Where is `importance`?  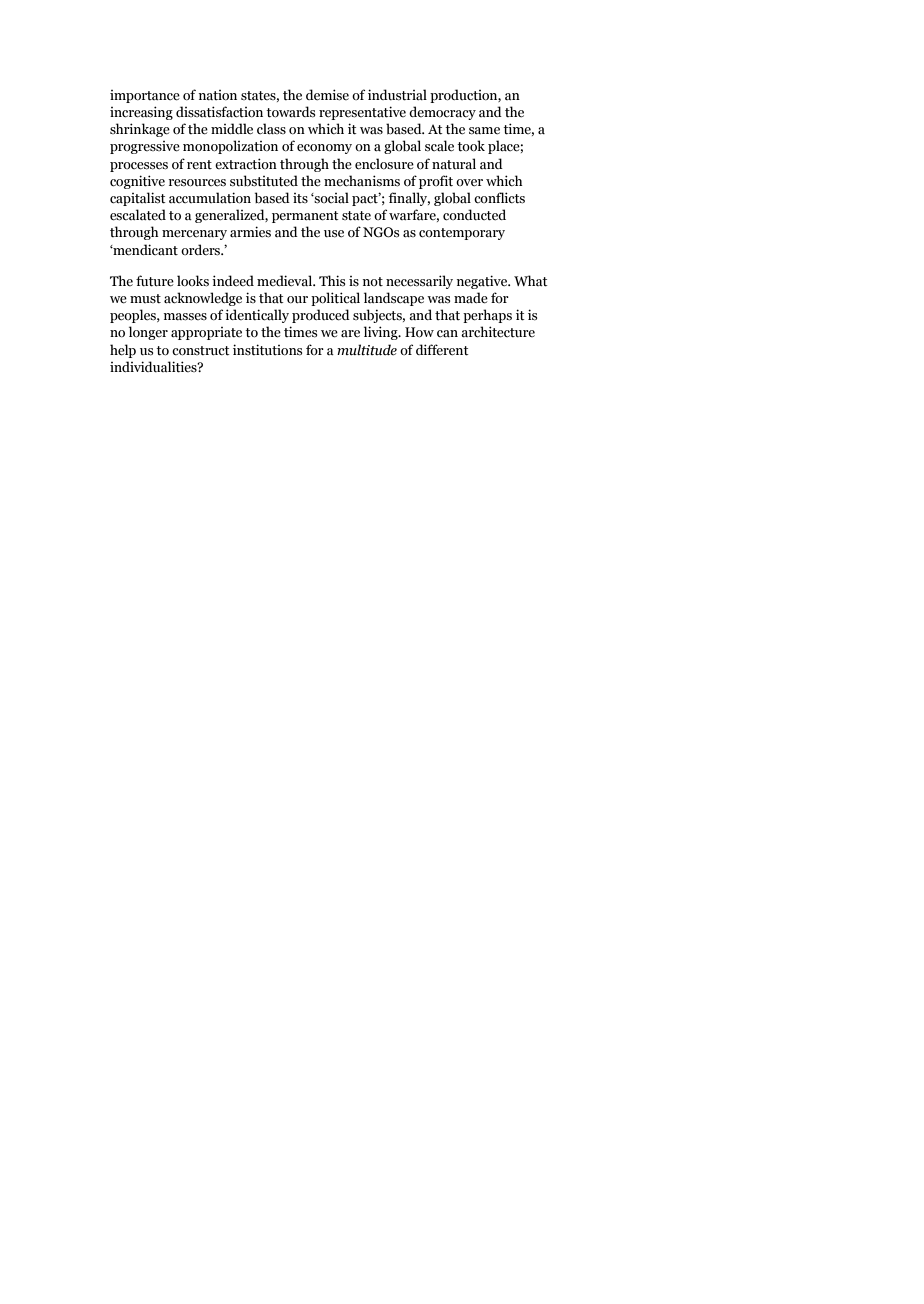 importance is located at coordinates (145, 96).
